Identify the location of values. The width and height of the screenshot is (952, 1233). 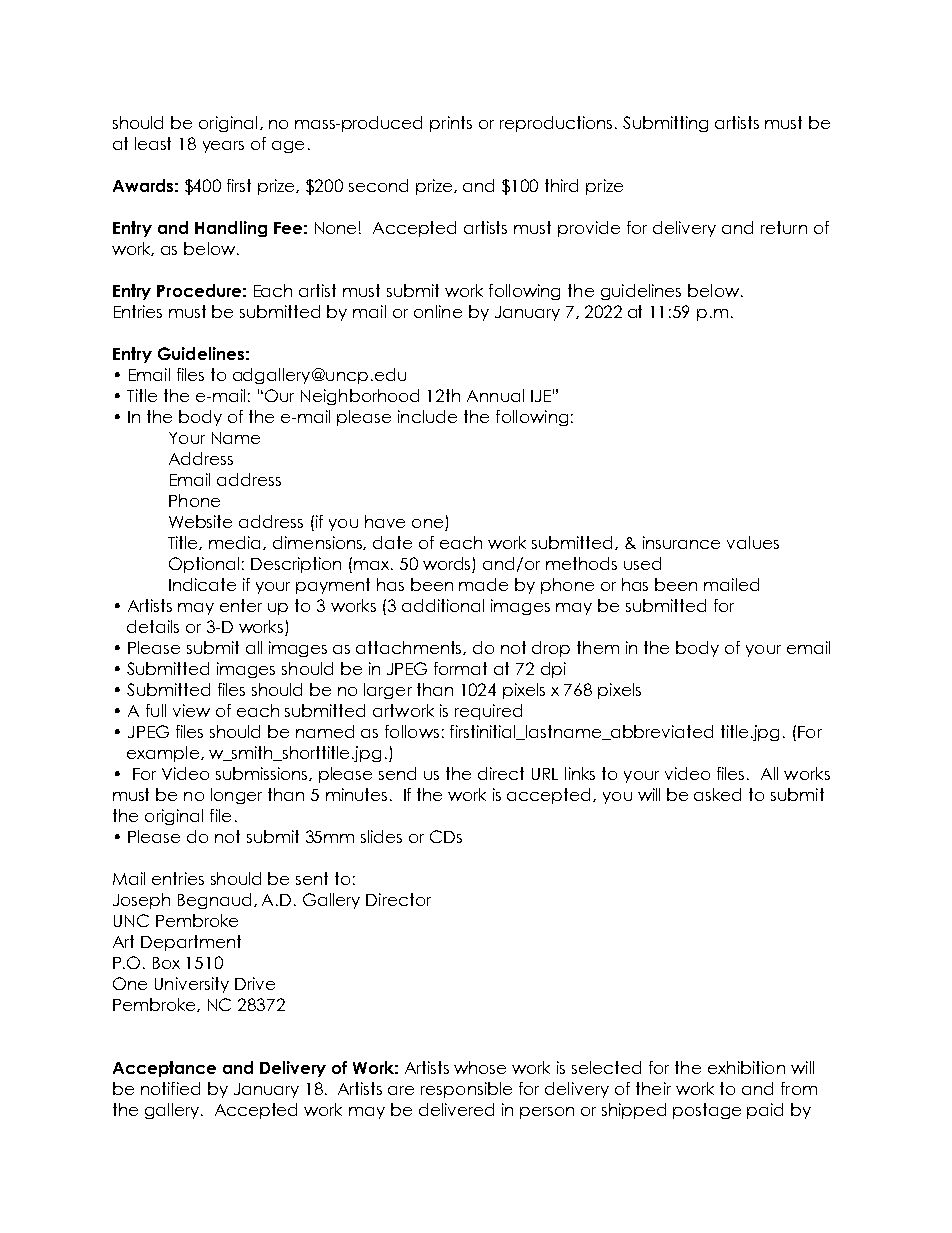
(753, 542).
